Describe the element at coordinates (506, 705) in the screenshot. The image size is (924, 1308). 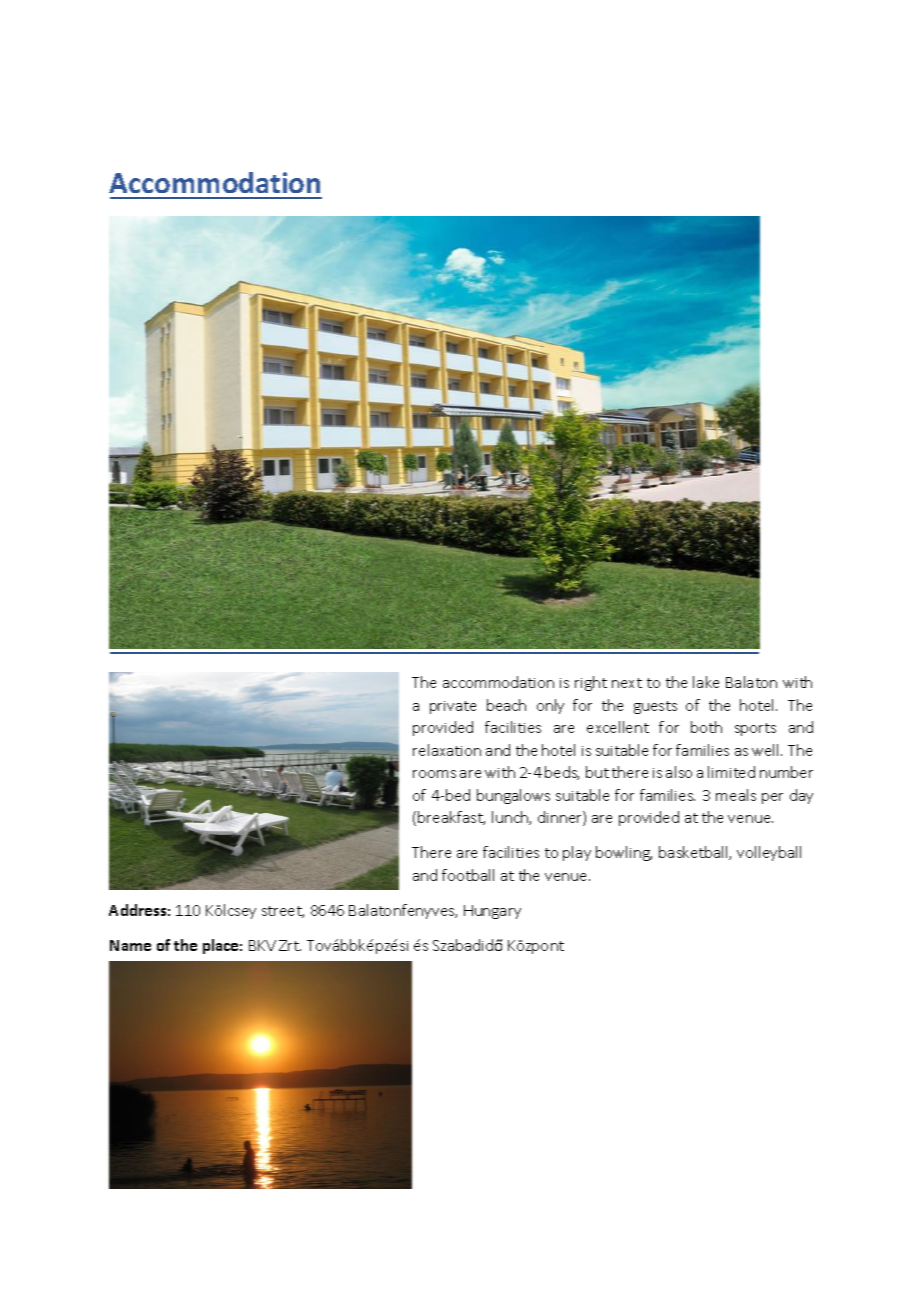
I see `beach` at that location.
